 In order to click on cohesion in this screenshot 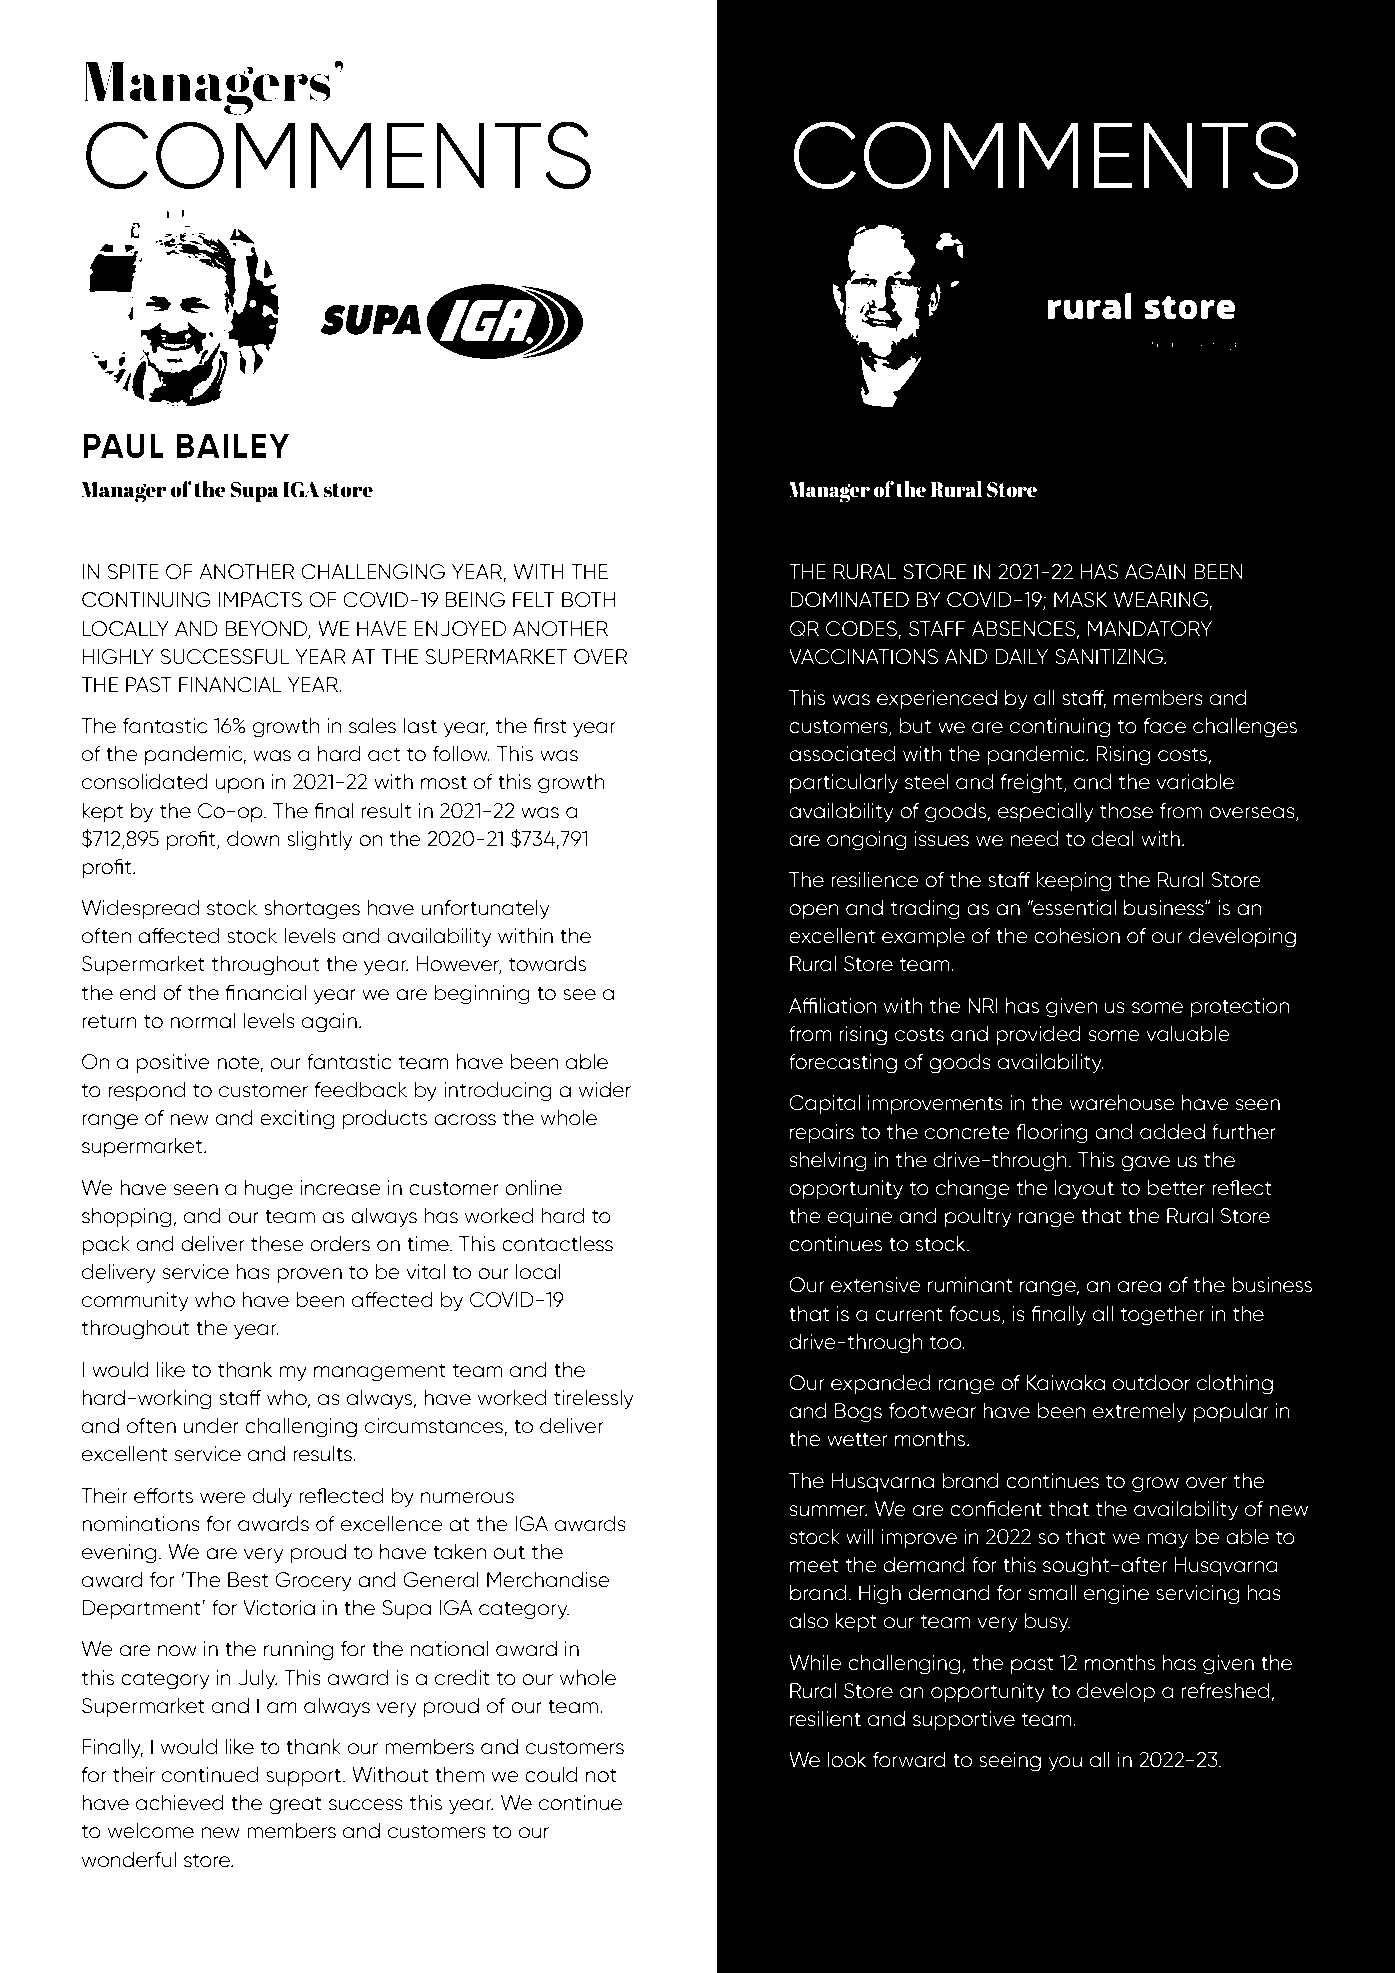, I will do `click(1077, 936)`.
